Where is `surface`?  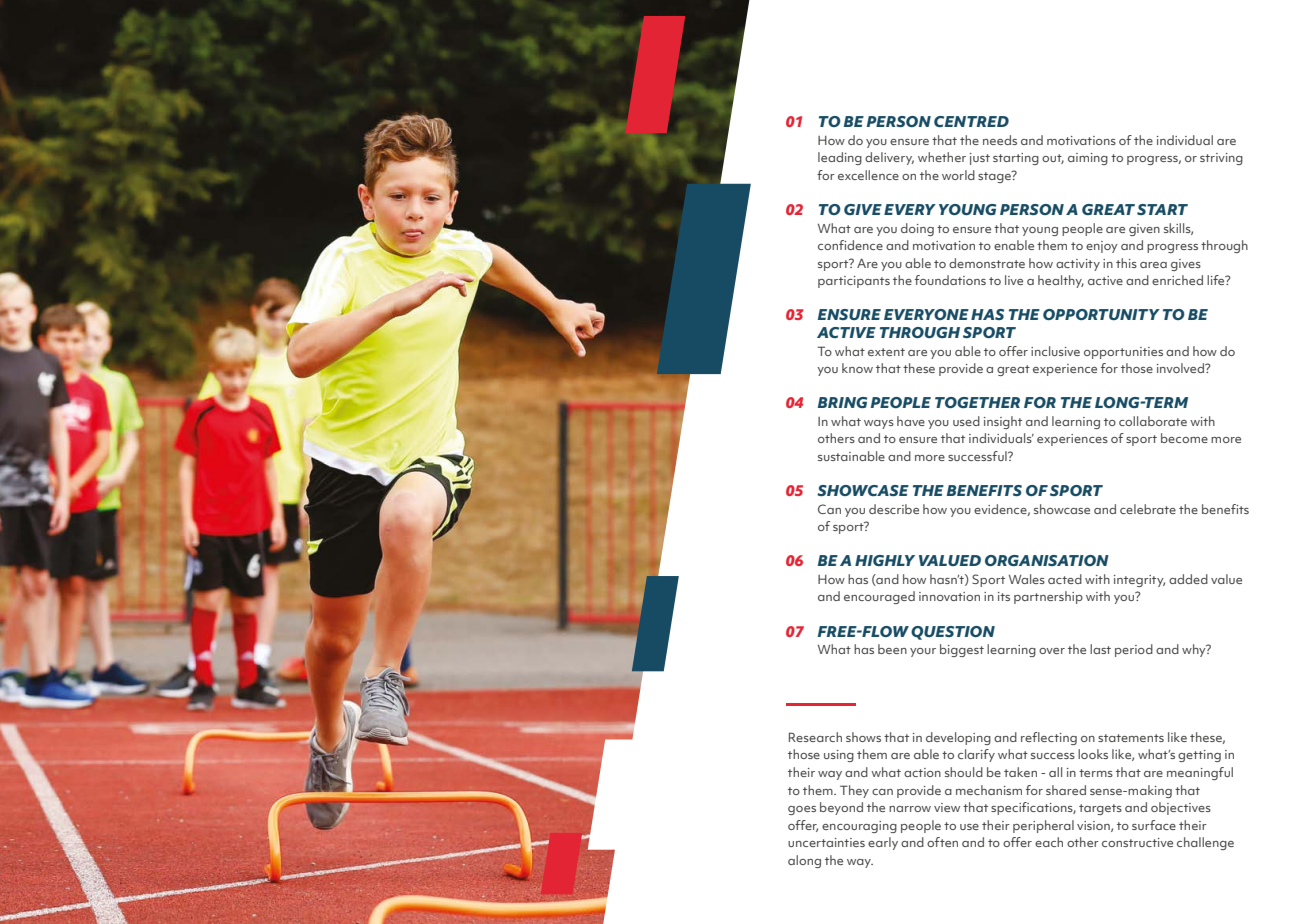
surface is located at coordinates (1154, 825).
